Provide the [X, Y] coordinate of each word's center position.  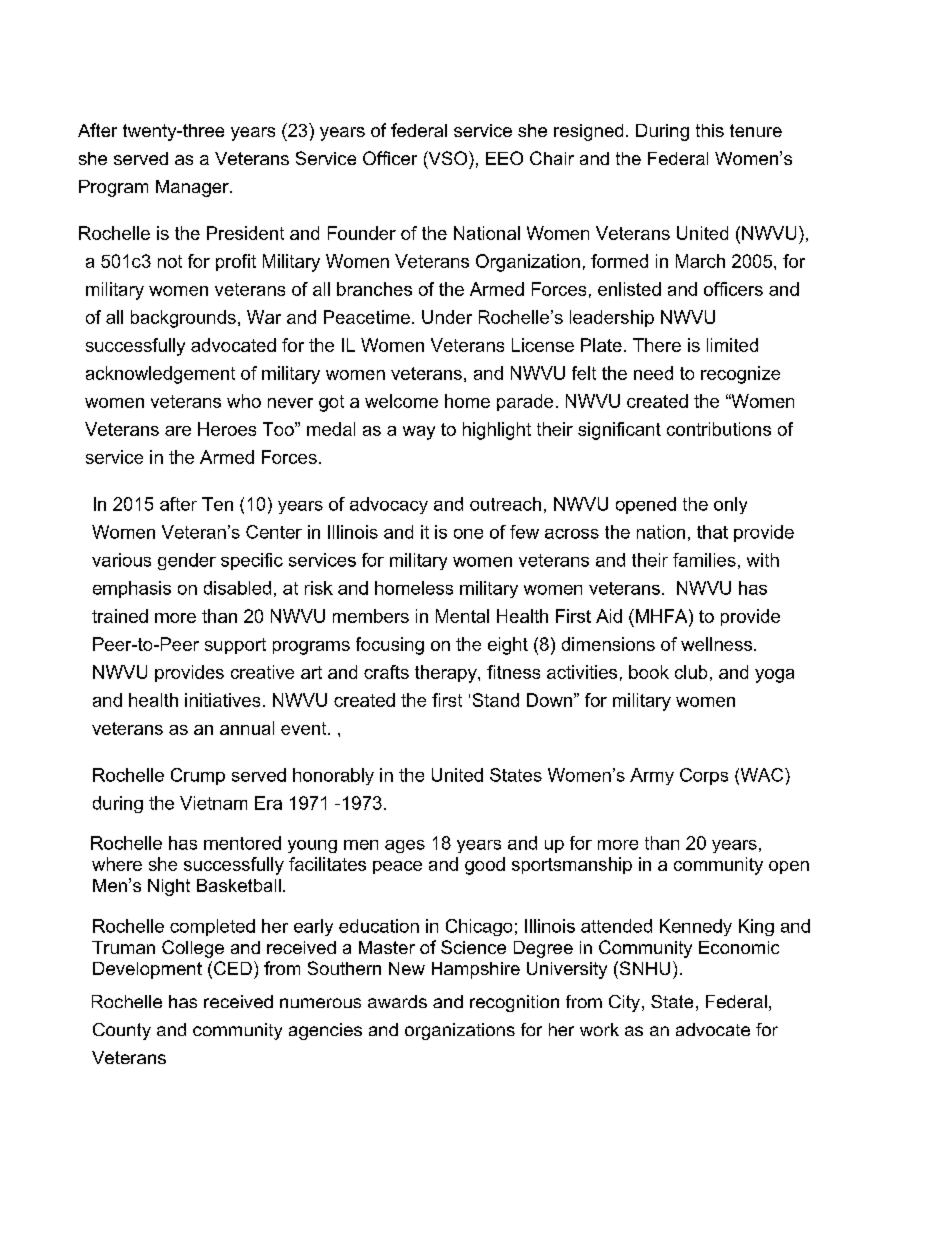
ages [405, 846]
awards [397, 1001]
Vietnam [213, 803]
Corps [704, 776]
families [704, 560]
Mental [462, 616]
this [710, 130]
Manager [193, 188]
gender [187, 561]
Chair [552, 158]
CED [233, 968]
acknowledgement [160, 375]
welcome [401, 401]
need [653, 373]
